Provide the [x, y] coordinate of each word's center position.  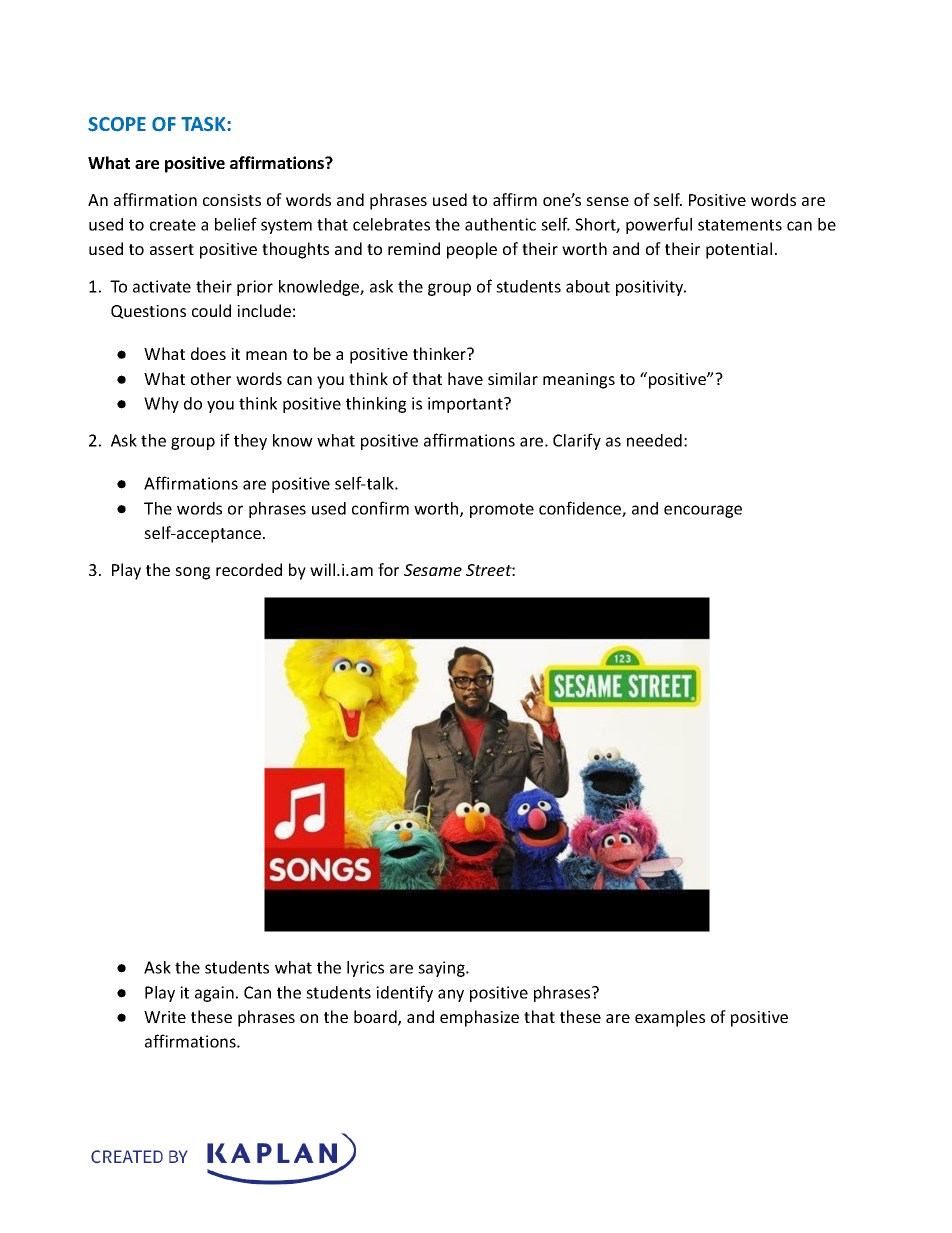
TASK [204, 124]
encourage [703, 511]
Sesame [433, 570]
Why [161, 405]
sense [607, 201]
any [451, 995]
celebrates [391, 224]
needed [654, 440]
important [466, 405]
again [214, 994]
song [192, 573]
